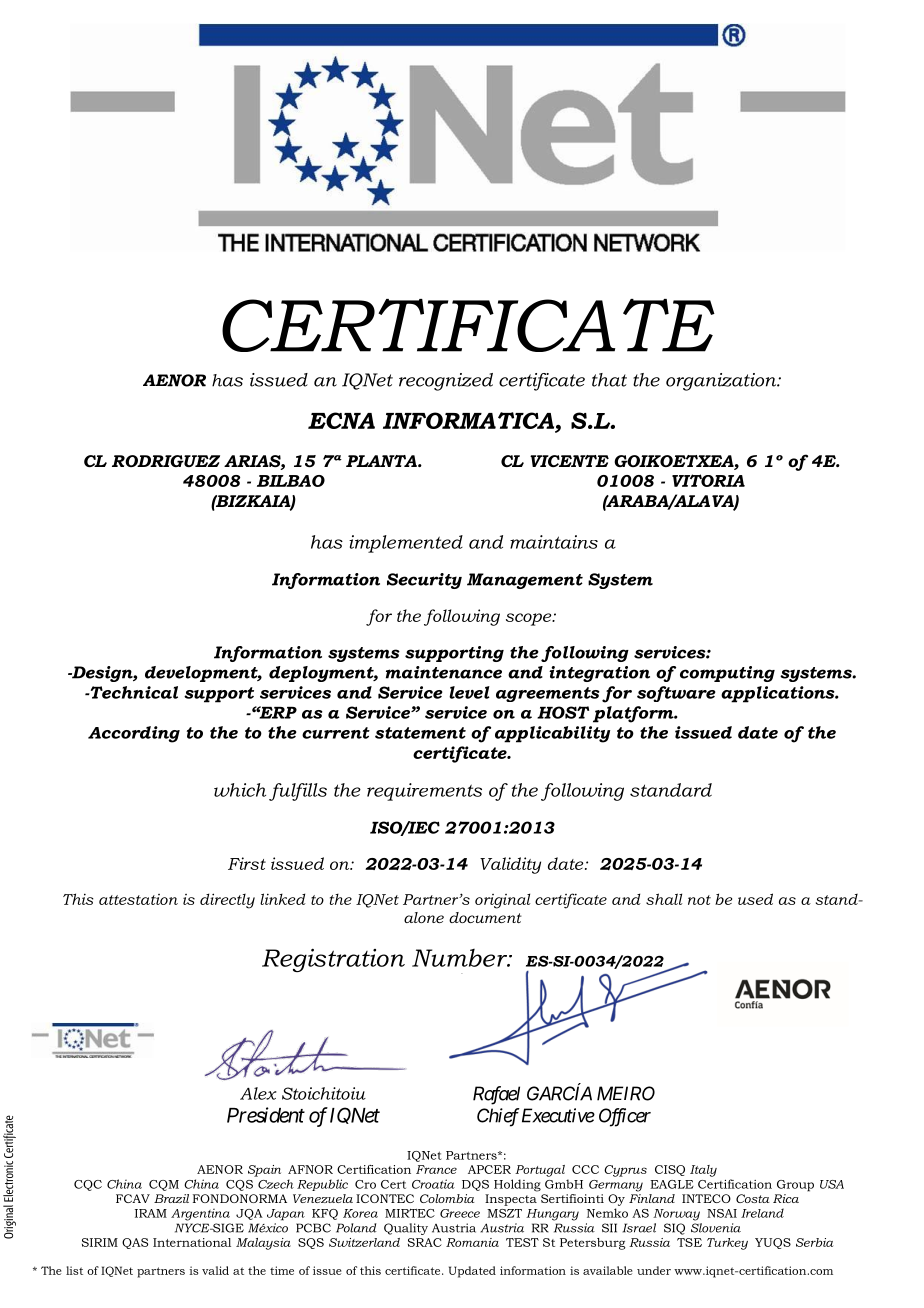 The width and height of the image is (924, 1308). Describe the element at coordinates (727, 674) in the image. I see `computing` at that location.
